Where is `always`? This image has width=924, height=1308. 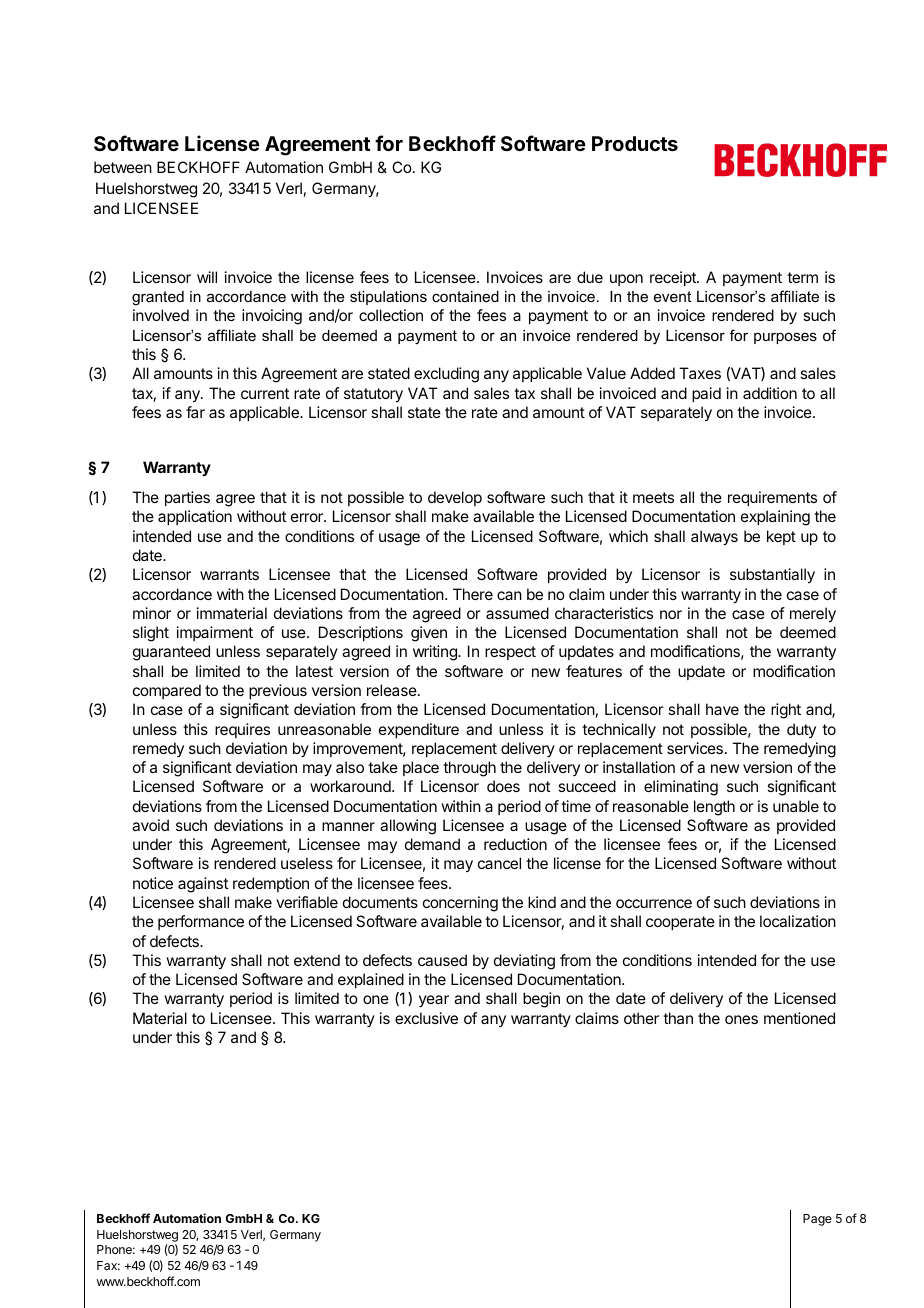 always is located at coordinates (714, 538).
